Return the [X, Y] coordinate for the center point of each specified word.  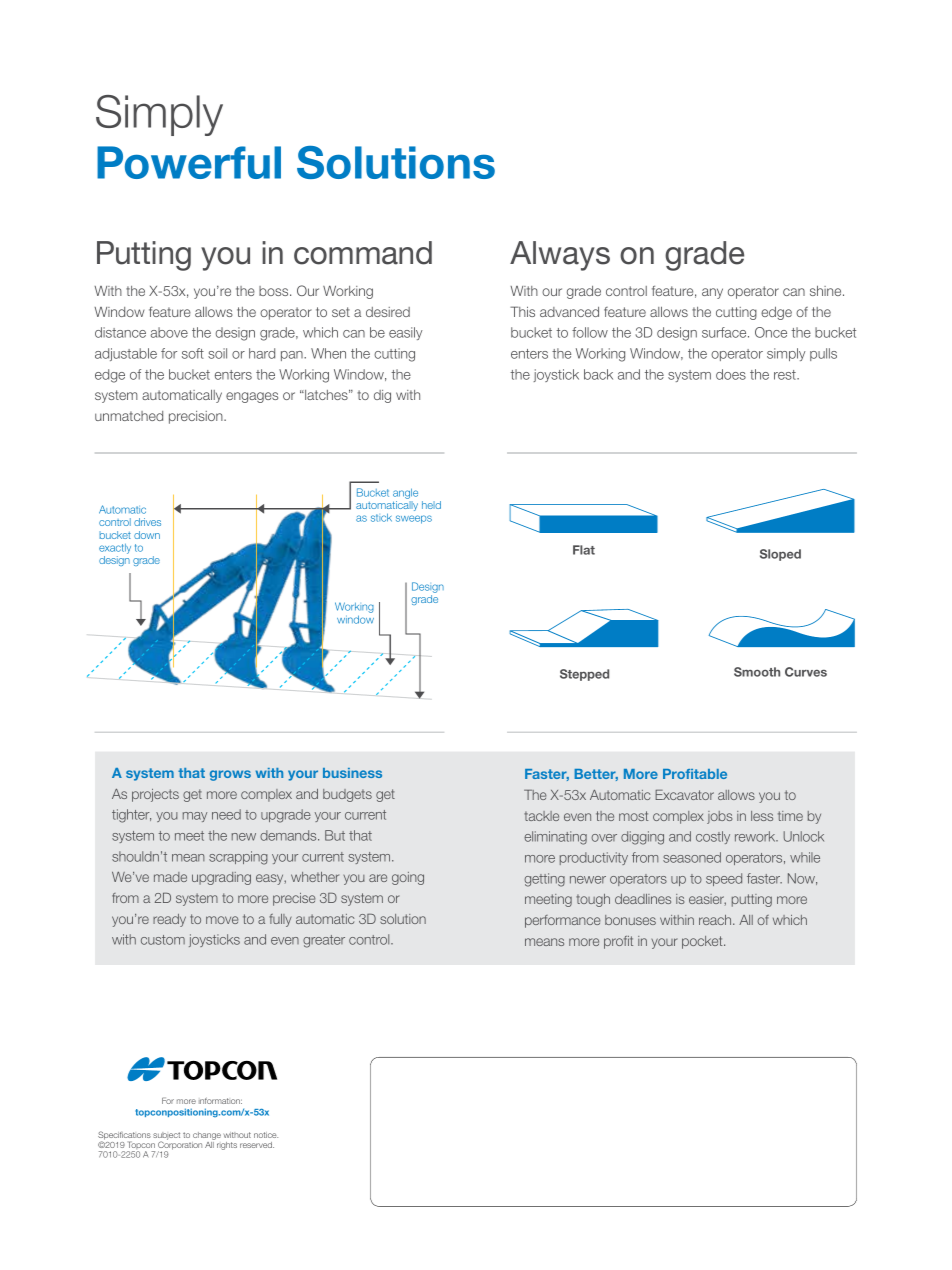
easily [405, 333]
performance [563, 921]
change [206, 1137]
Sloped [780, 555]
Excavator [684, 795]
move [222, 920]
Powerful [189, 162]
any [712, 293]
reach [716, 920]
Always [560, 256]
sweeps [414, 519]
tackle [541, 816]
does [731, 374]
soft [193, 353]
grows [230, 775]
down [147, 535]
